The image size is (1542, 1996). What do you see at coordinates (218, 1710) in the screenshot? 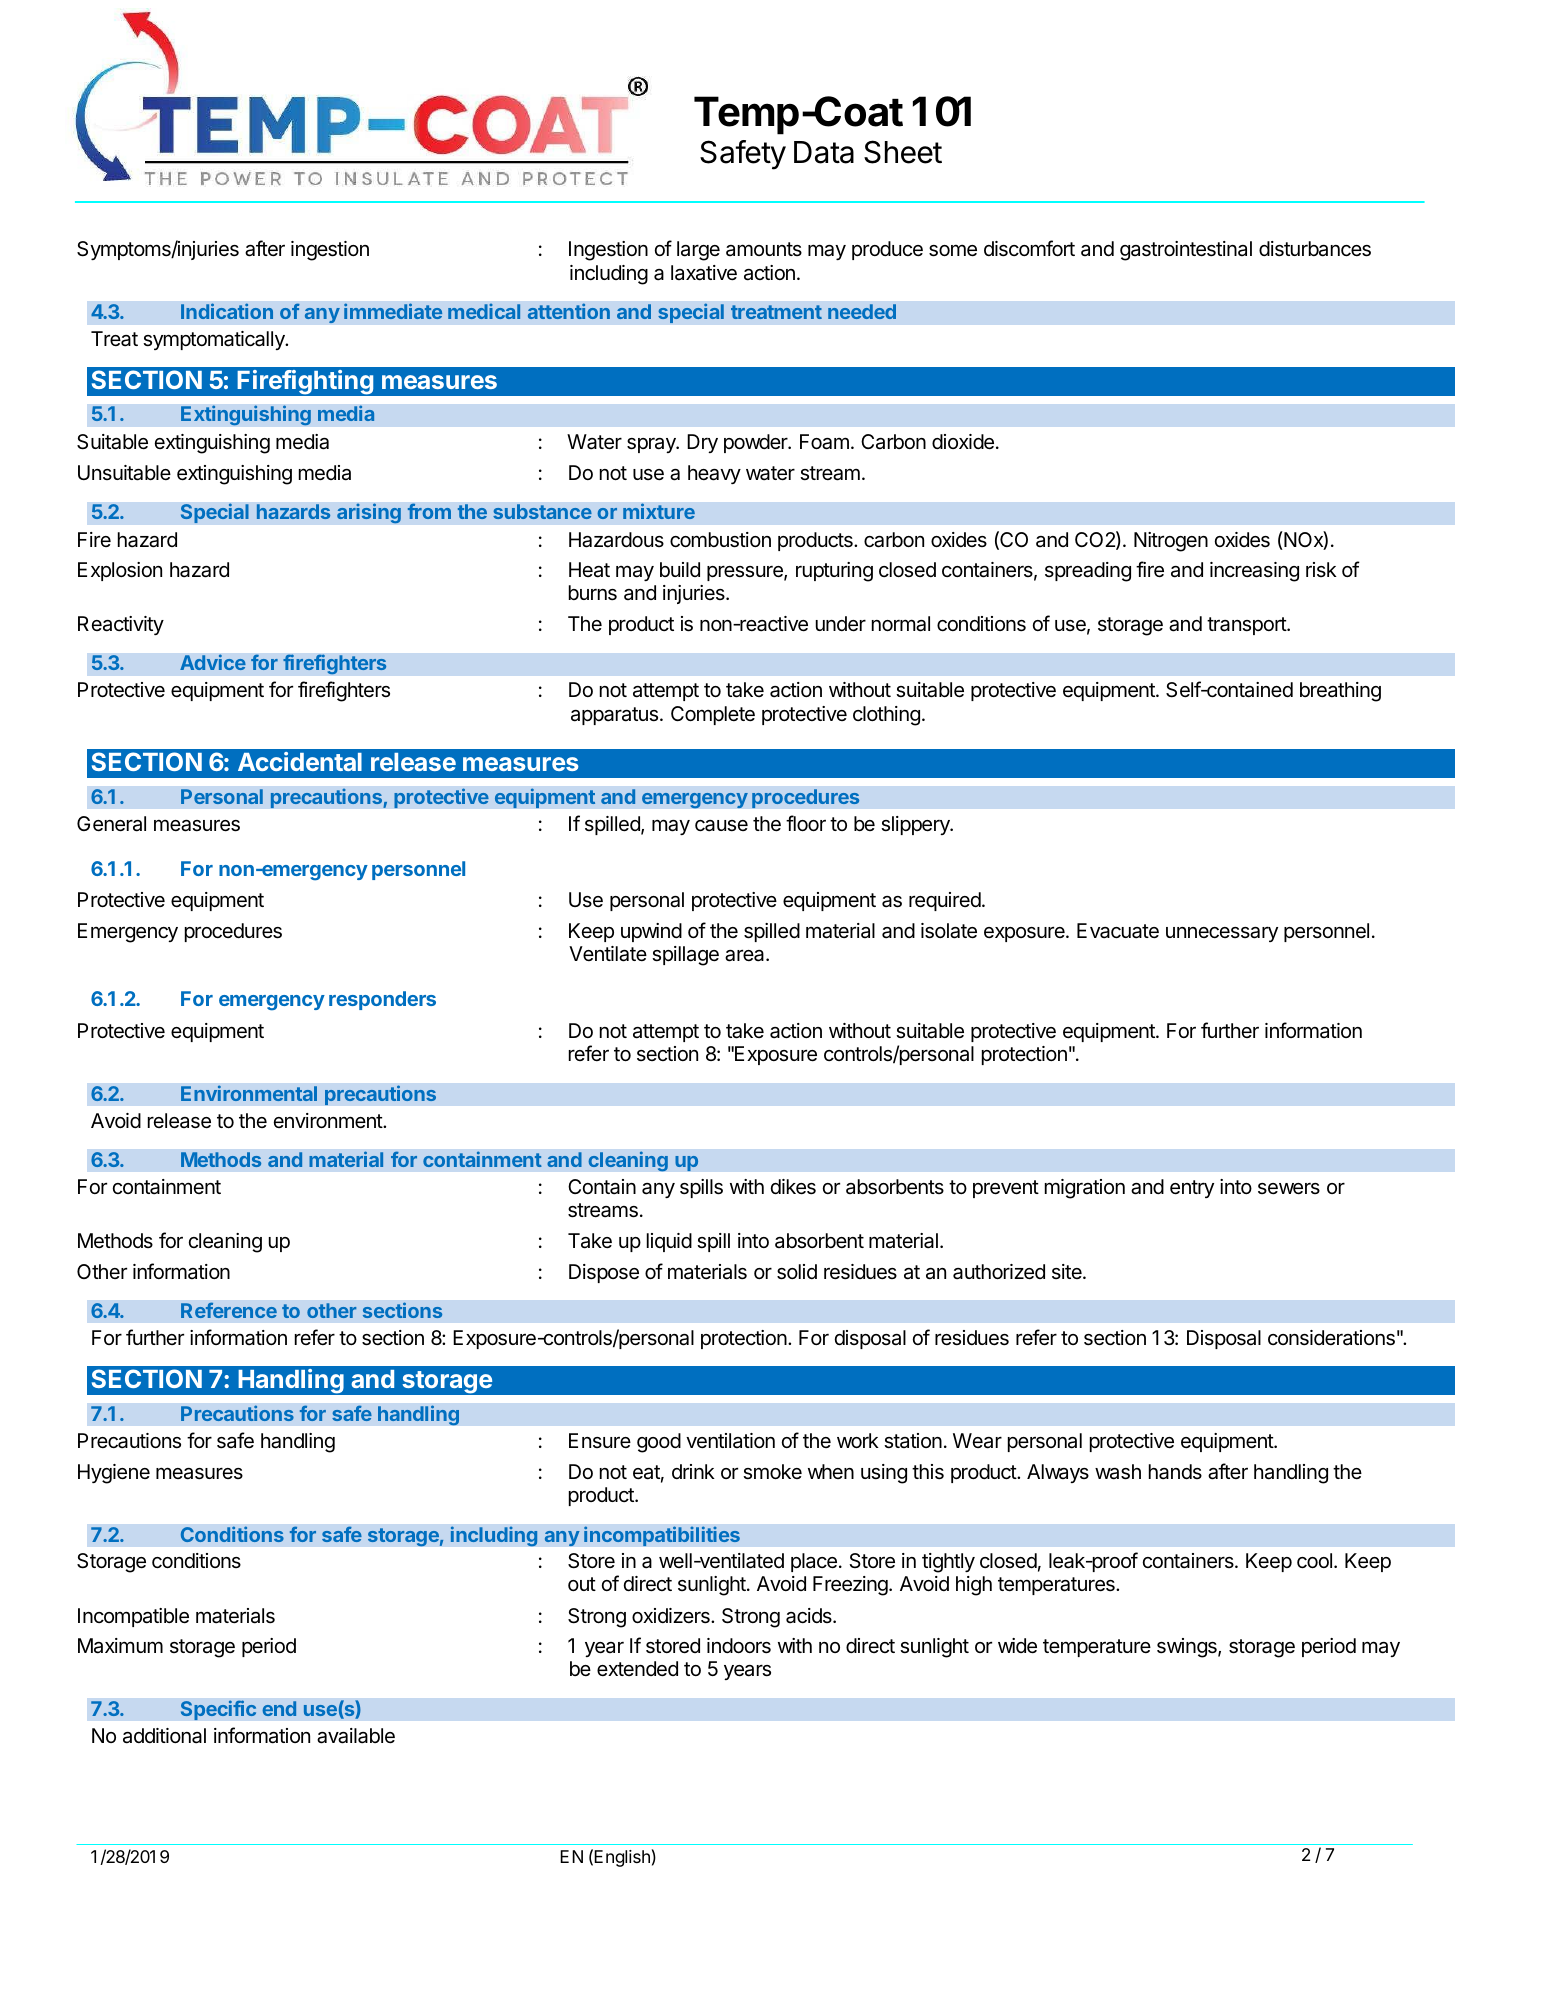
I see `Specific` at bounding box center [218, 1710].
